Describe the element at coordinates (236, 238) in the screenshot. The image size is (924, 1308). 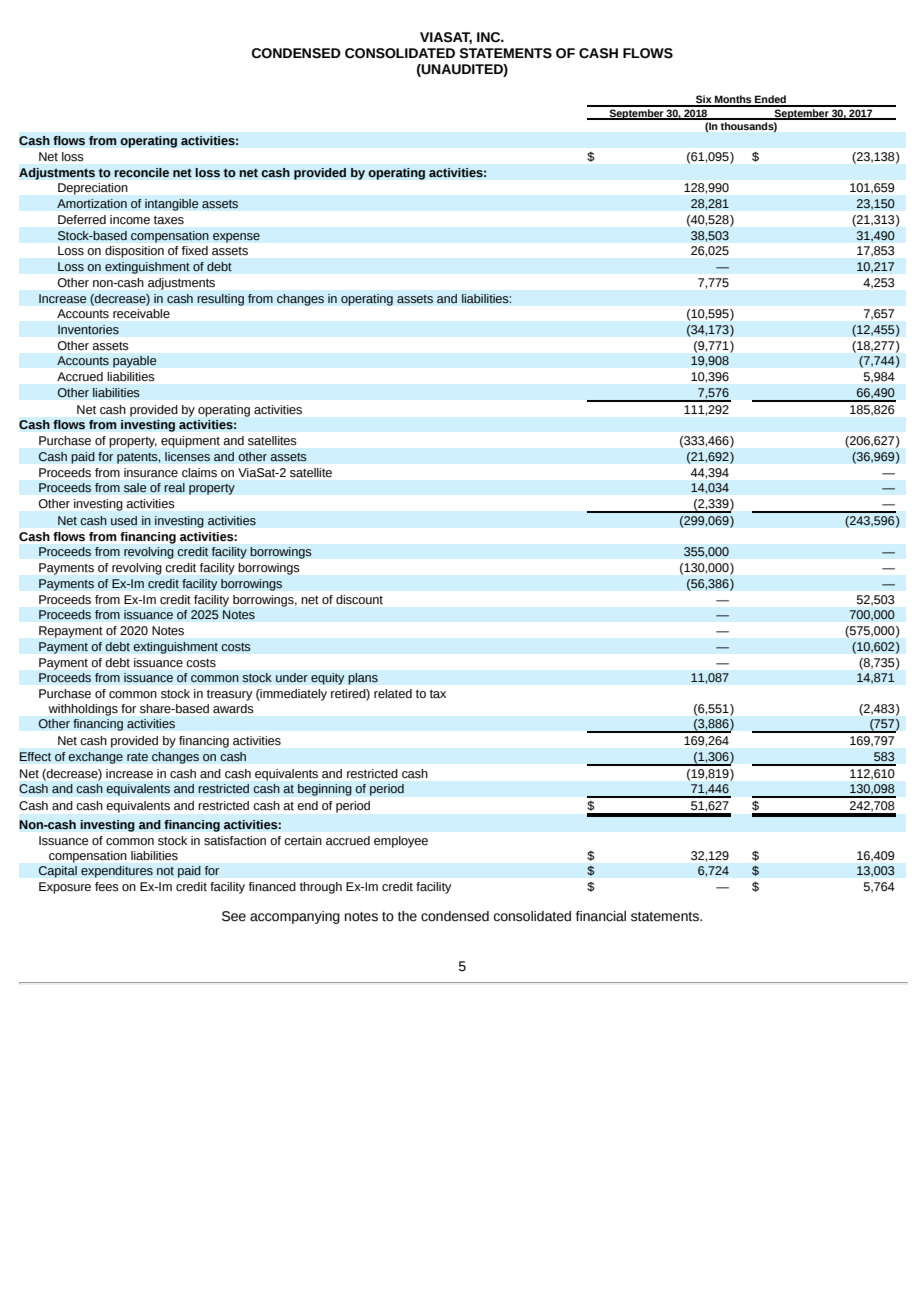
I see `expense` at that location.
